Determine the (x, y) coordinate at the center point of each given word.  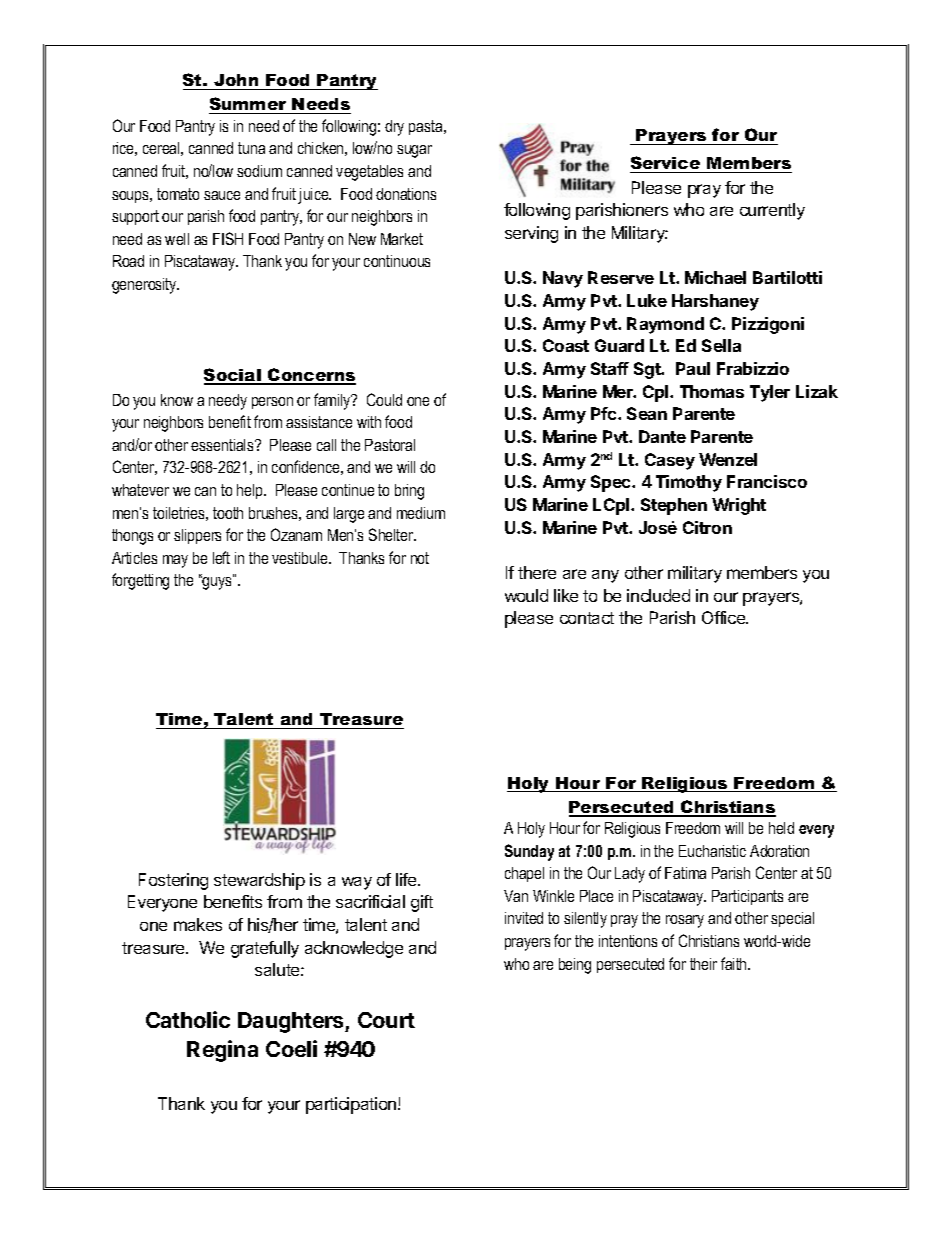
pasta (427, 127)
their (703, 964)
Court (386, 1020)
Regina (222, 1051)
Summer (249, 105)
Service (665, 162)
